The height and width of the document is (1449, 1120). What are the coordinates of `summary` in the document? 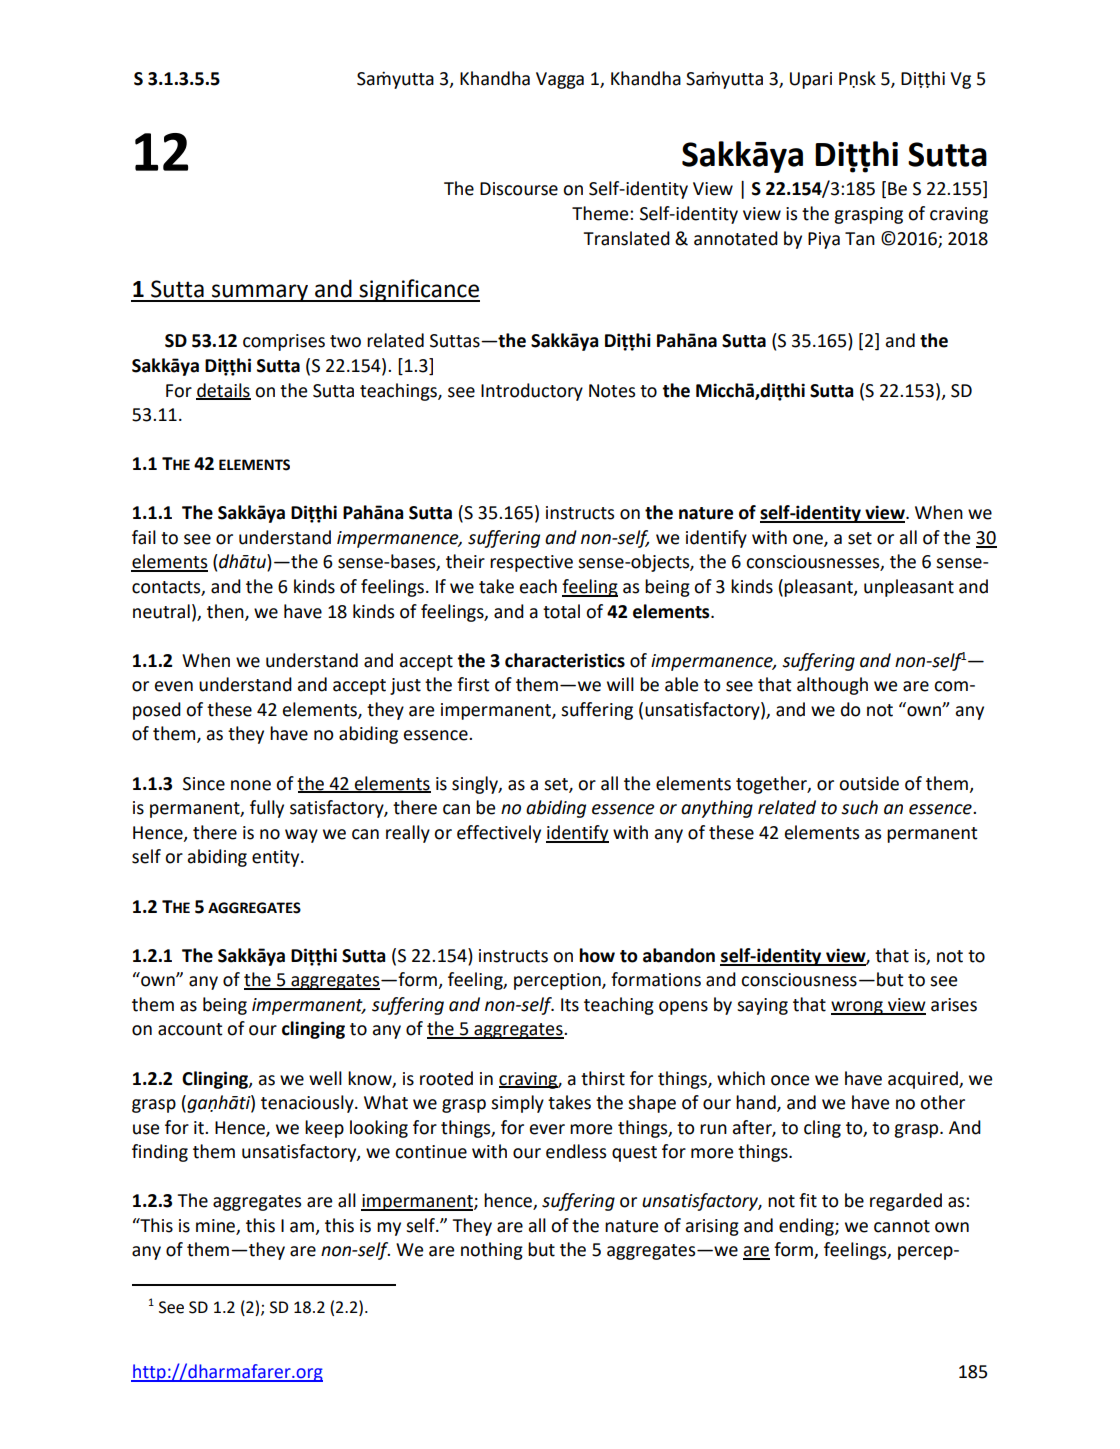 It's located at (260, 293).
